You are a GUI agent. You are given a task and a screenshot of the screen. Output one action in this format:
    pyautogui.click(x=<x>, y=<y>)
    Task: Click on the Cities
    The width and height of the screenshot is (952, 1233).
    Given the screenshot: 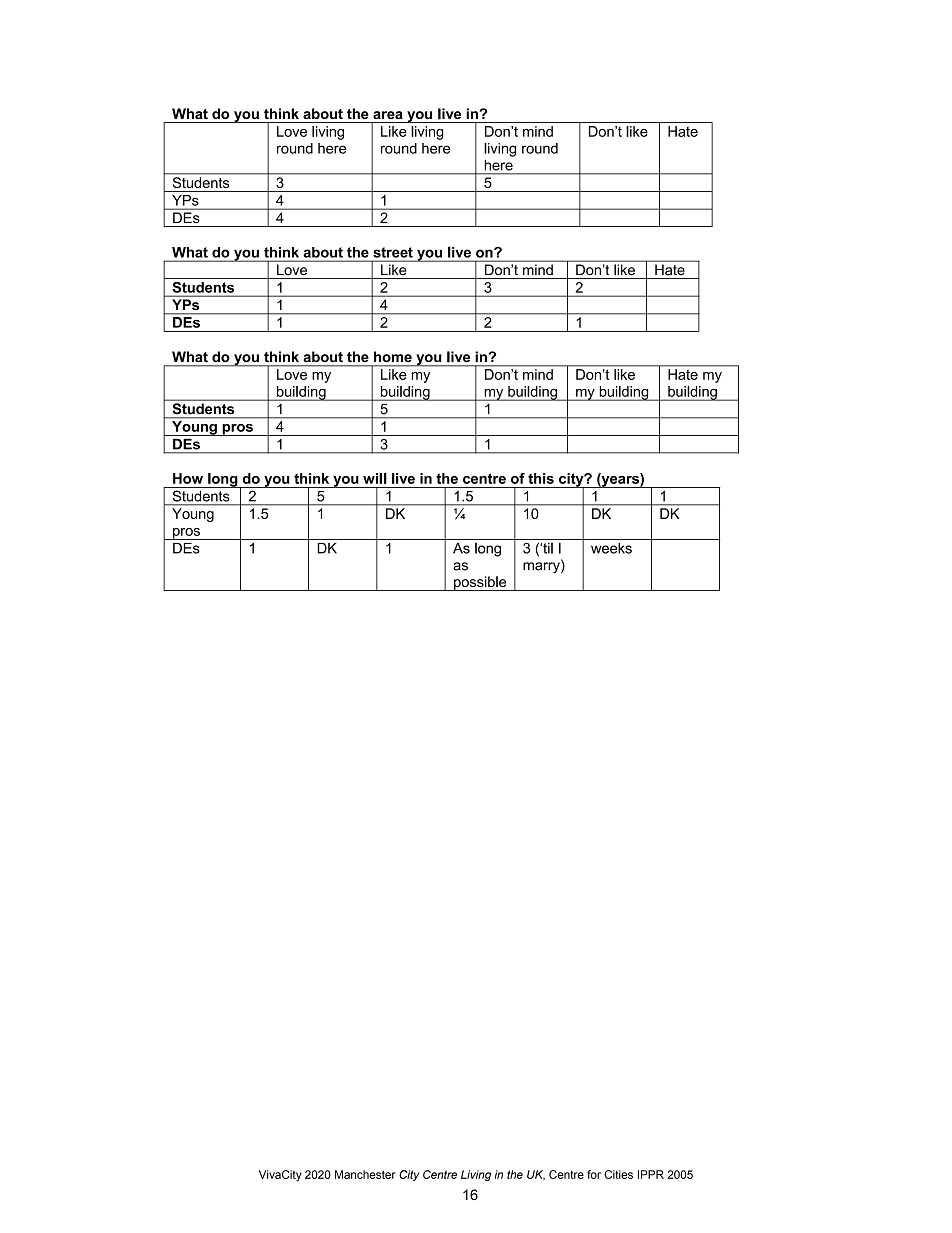 What is the action you would take?
    pyautogui.click(x=618, y=1174)
